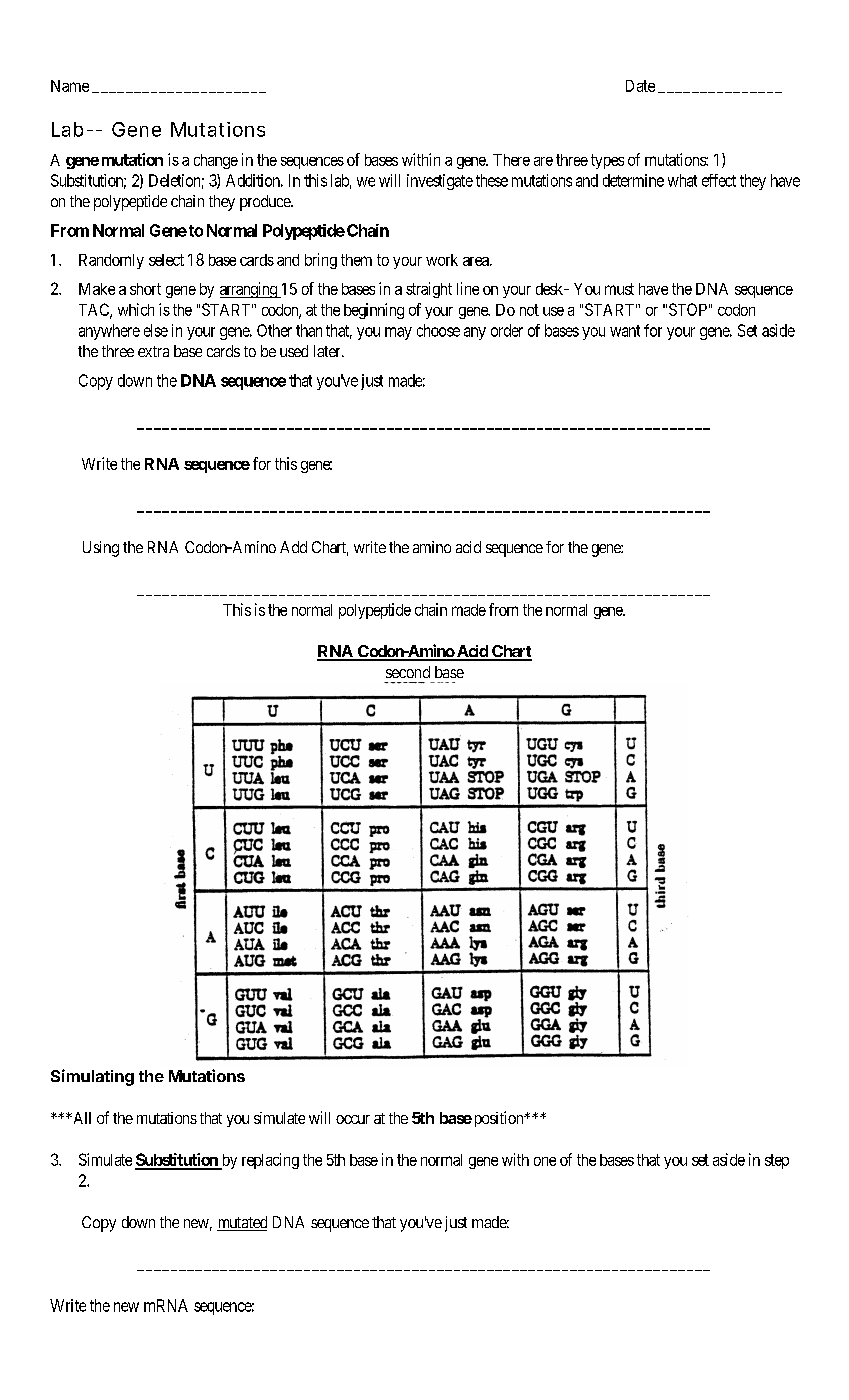 This image has width=849, height=1400. Describe the element at coordinates (408, 672) in the image. I see `second` at that location.
